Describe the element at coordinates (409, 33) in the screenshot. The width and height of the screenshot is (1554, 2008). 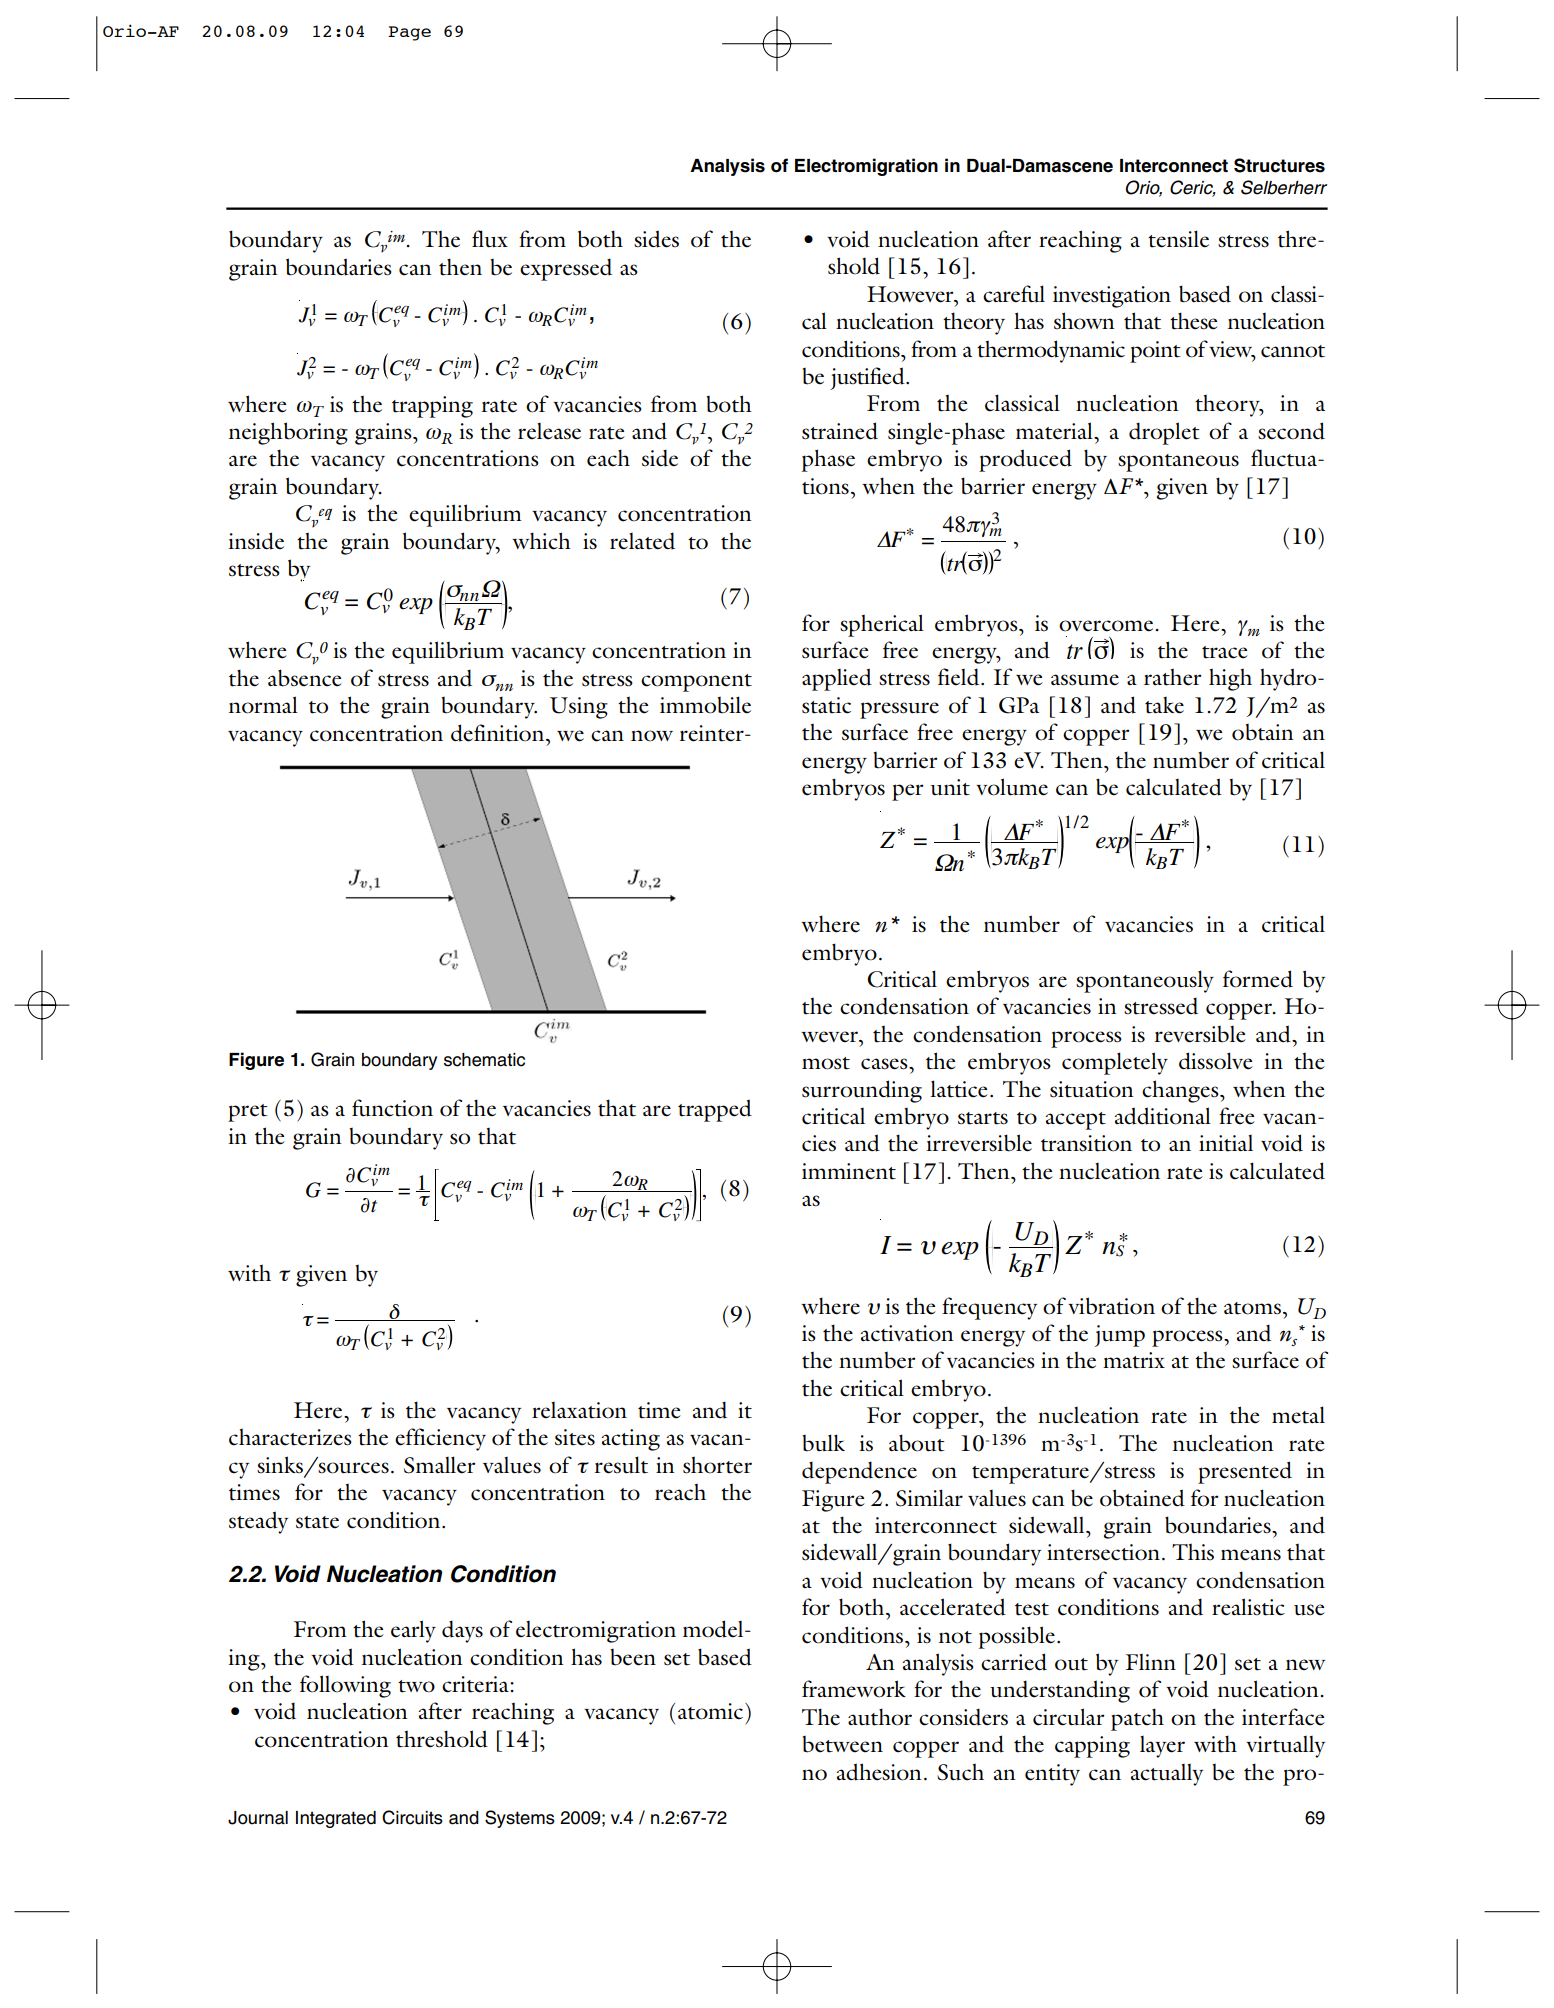
I see `Page` at that location.
